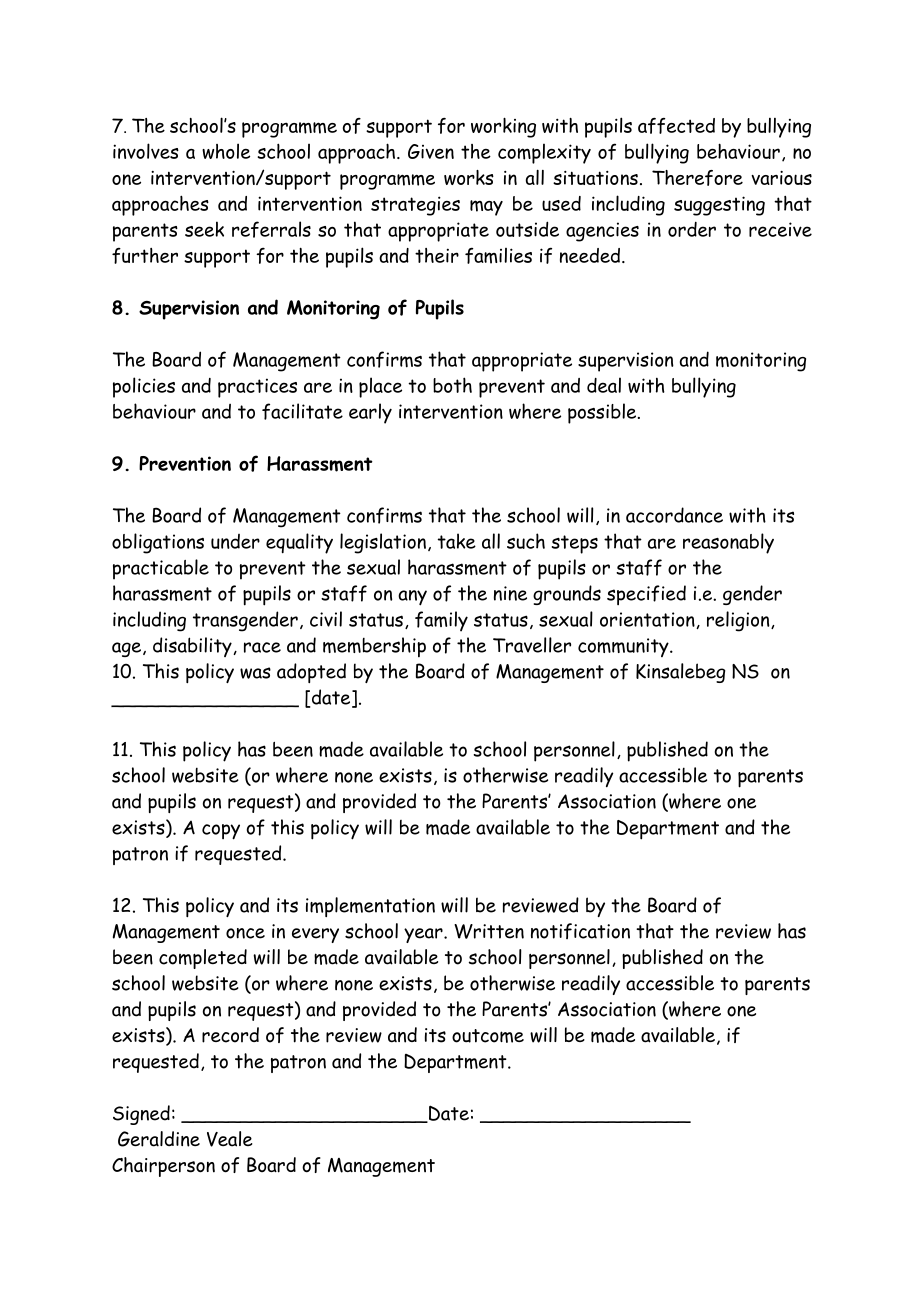 This document has width=924, height=1308. What do you see at coordinates (230, 1139) in the document?
I see `Veale` at bounding box center [230, 1139].
